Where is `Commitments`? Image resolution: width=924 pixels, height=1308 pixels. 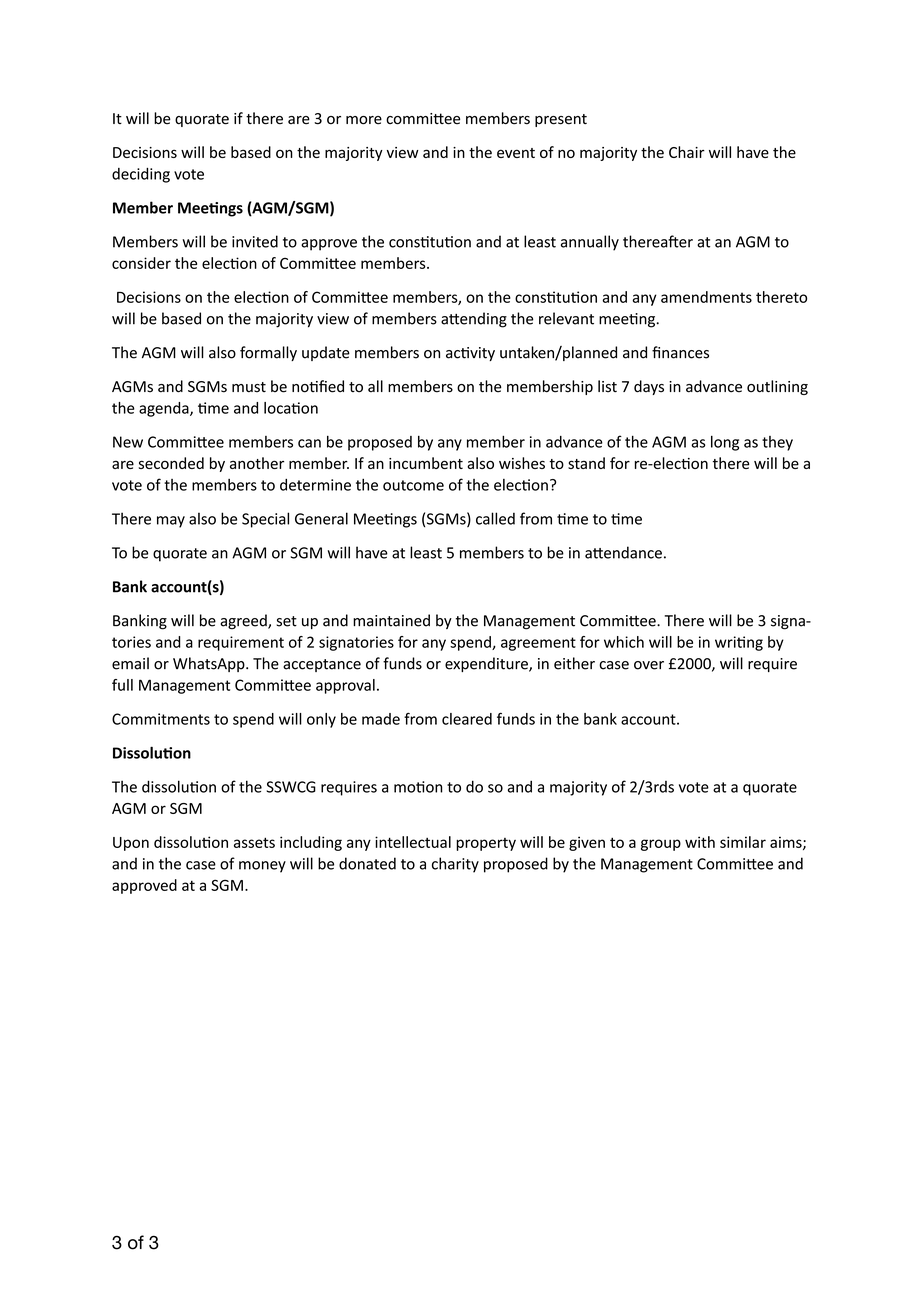
Commitments is located at coordinates (161, 719).
